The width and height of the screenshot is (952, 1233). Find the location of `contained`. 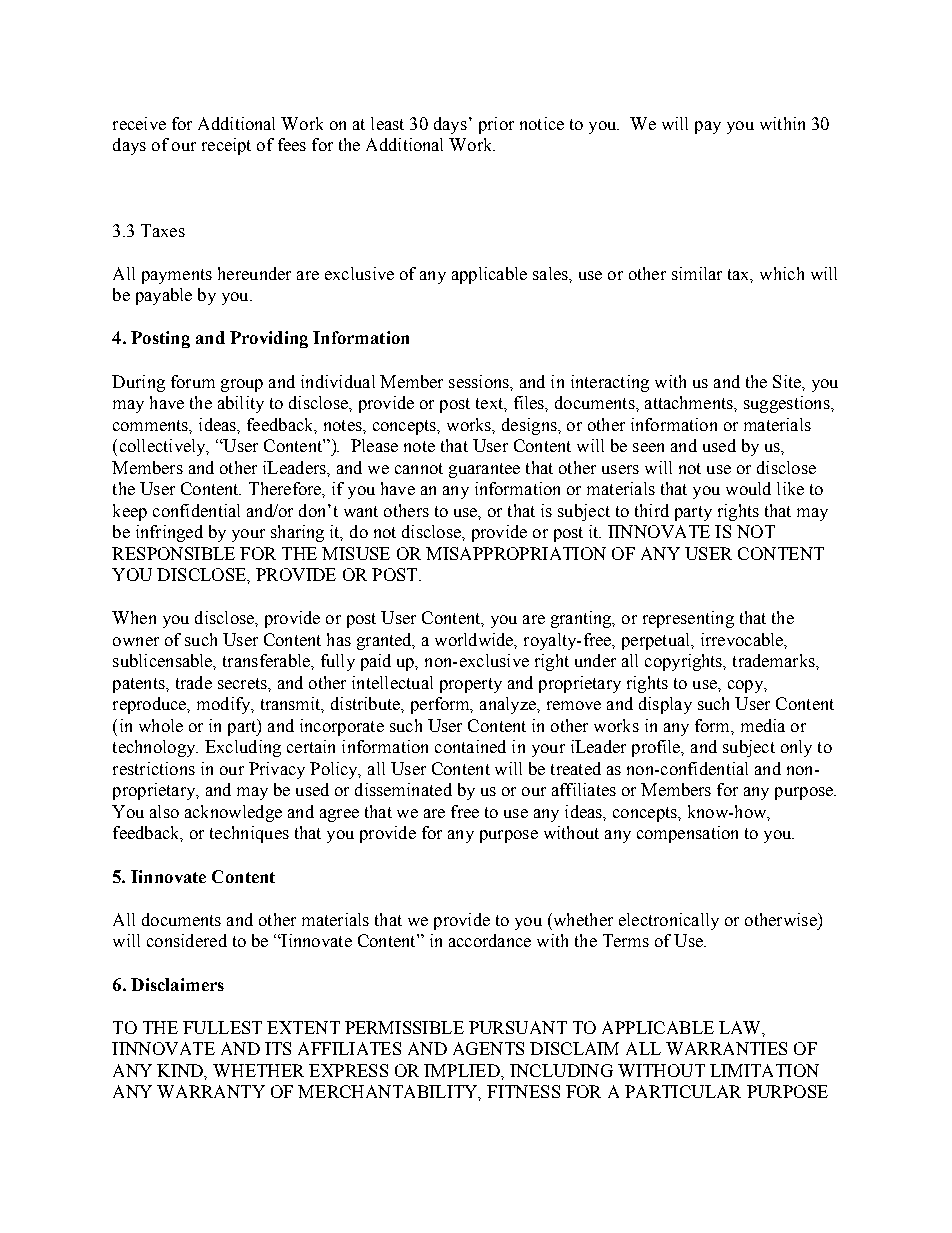

contained is located at coordinates (470, 746).
